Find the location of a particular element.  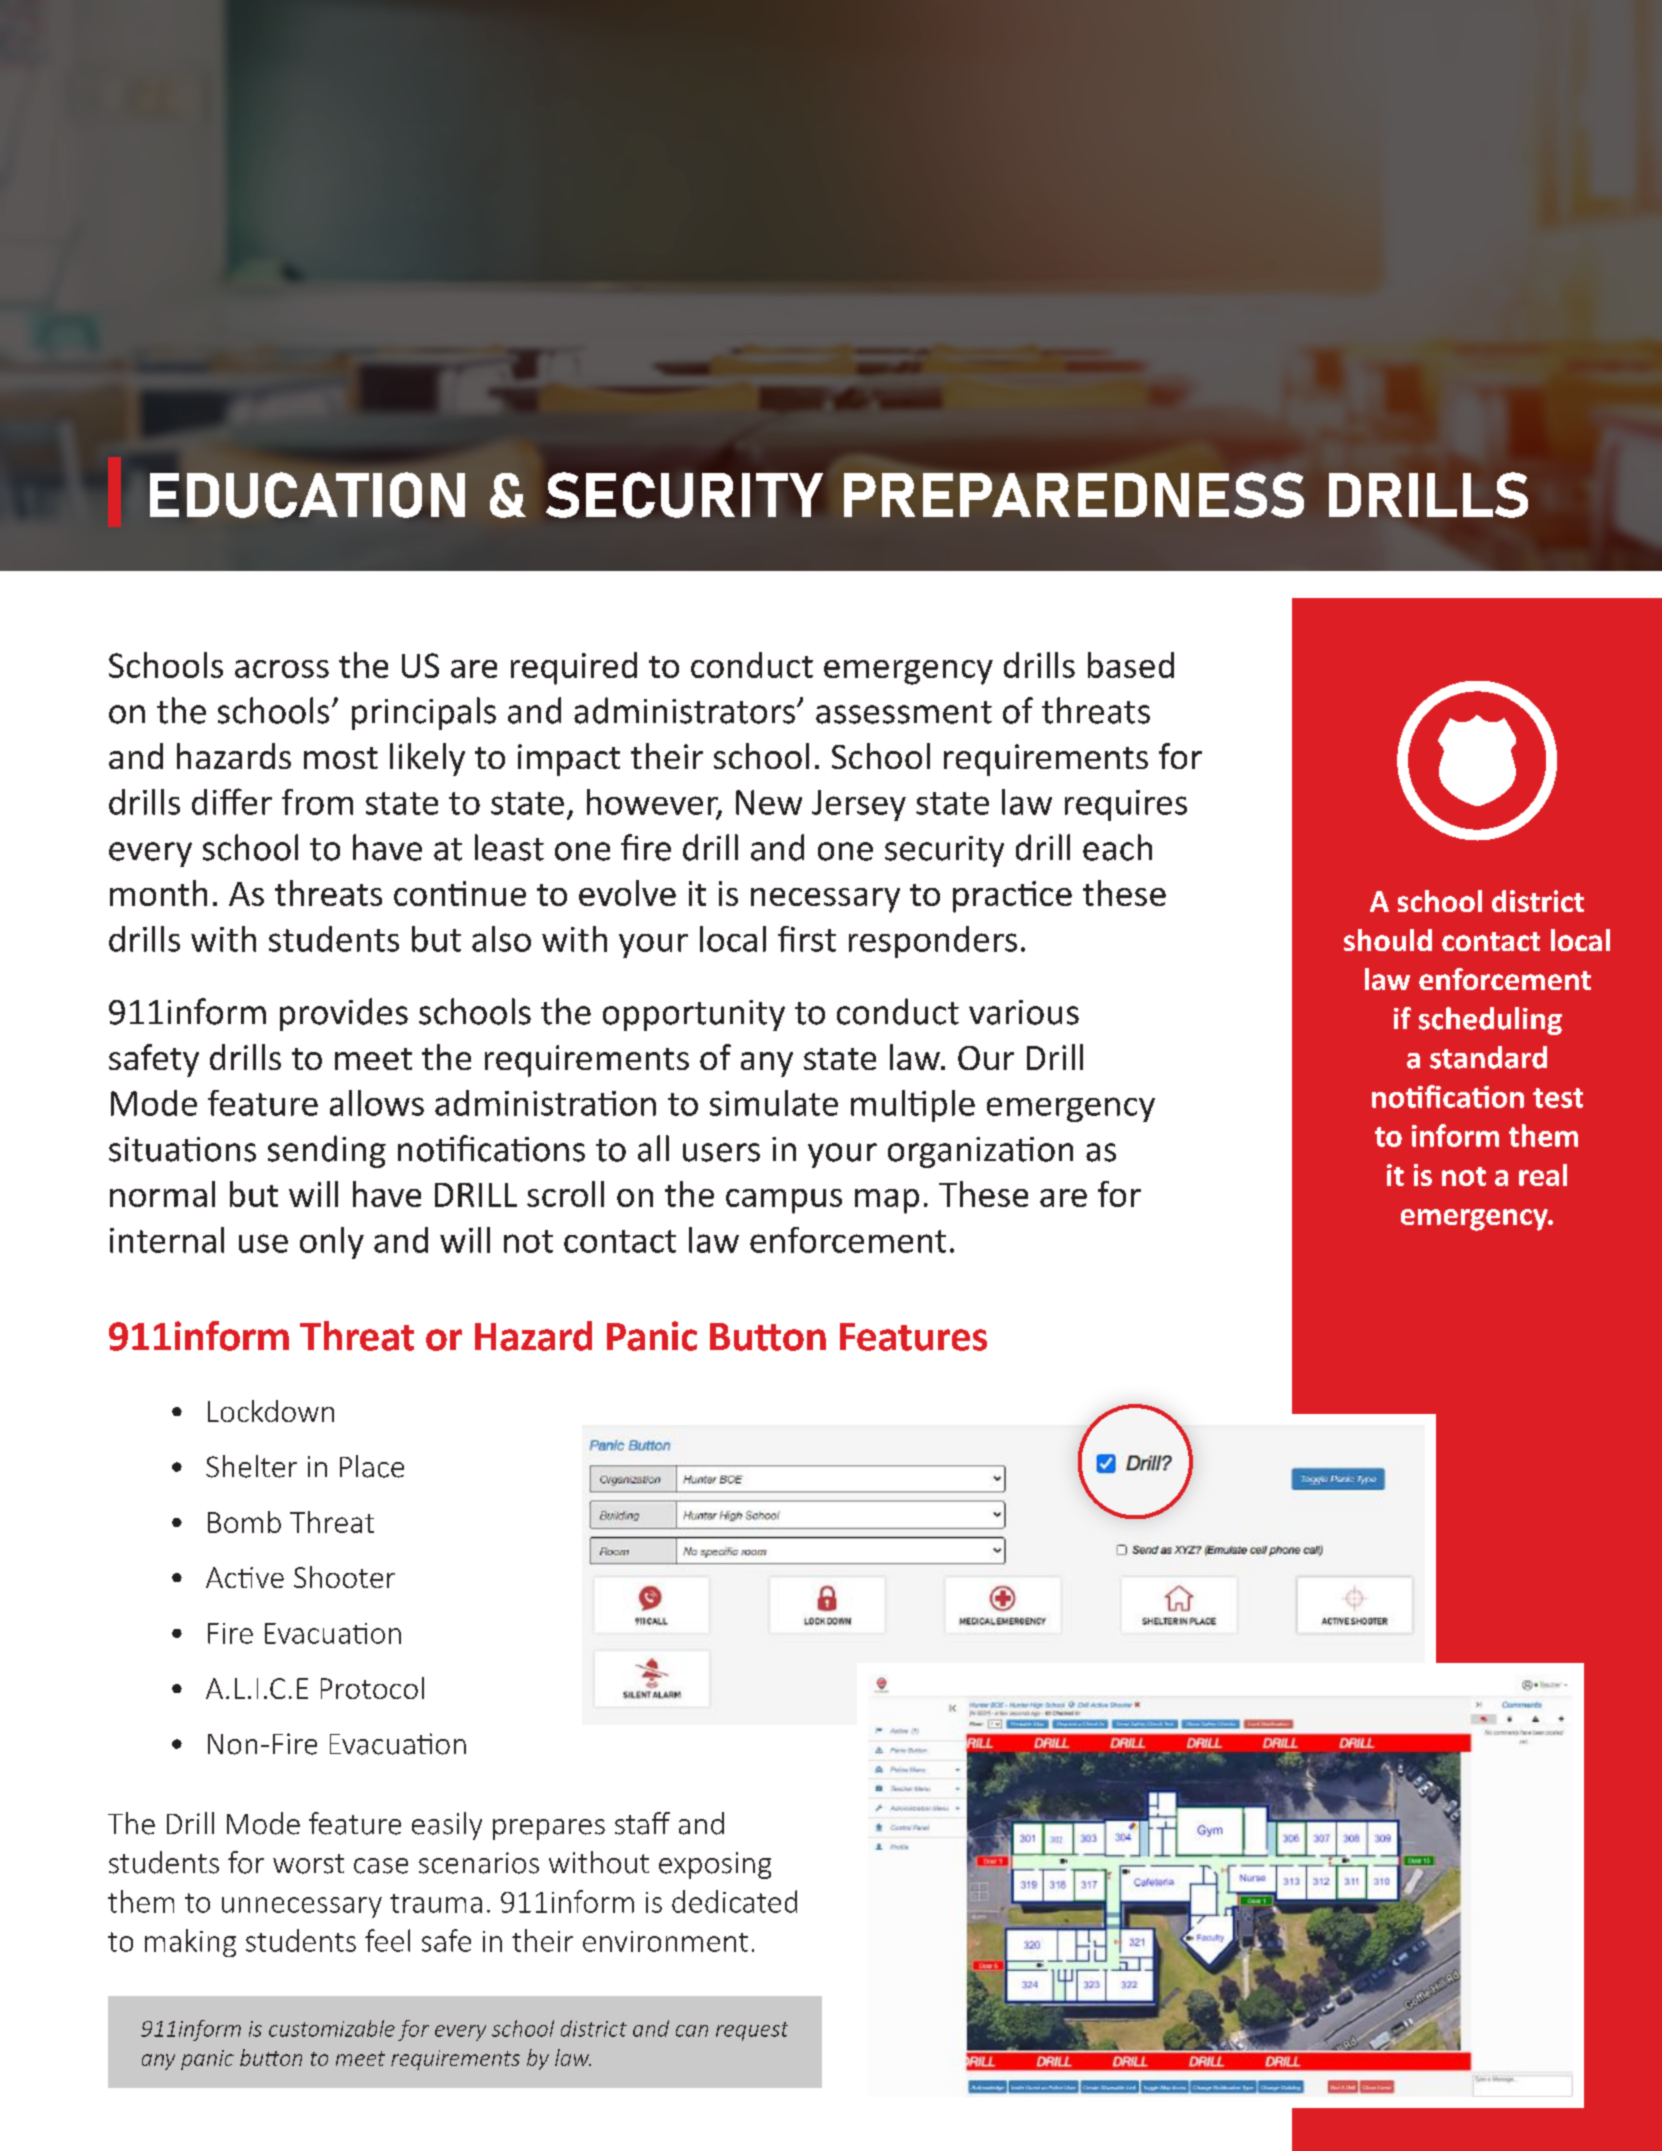

first is located at coordinates (807, 939).
